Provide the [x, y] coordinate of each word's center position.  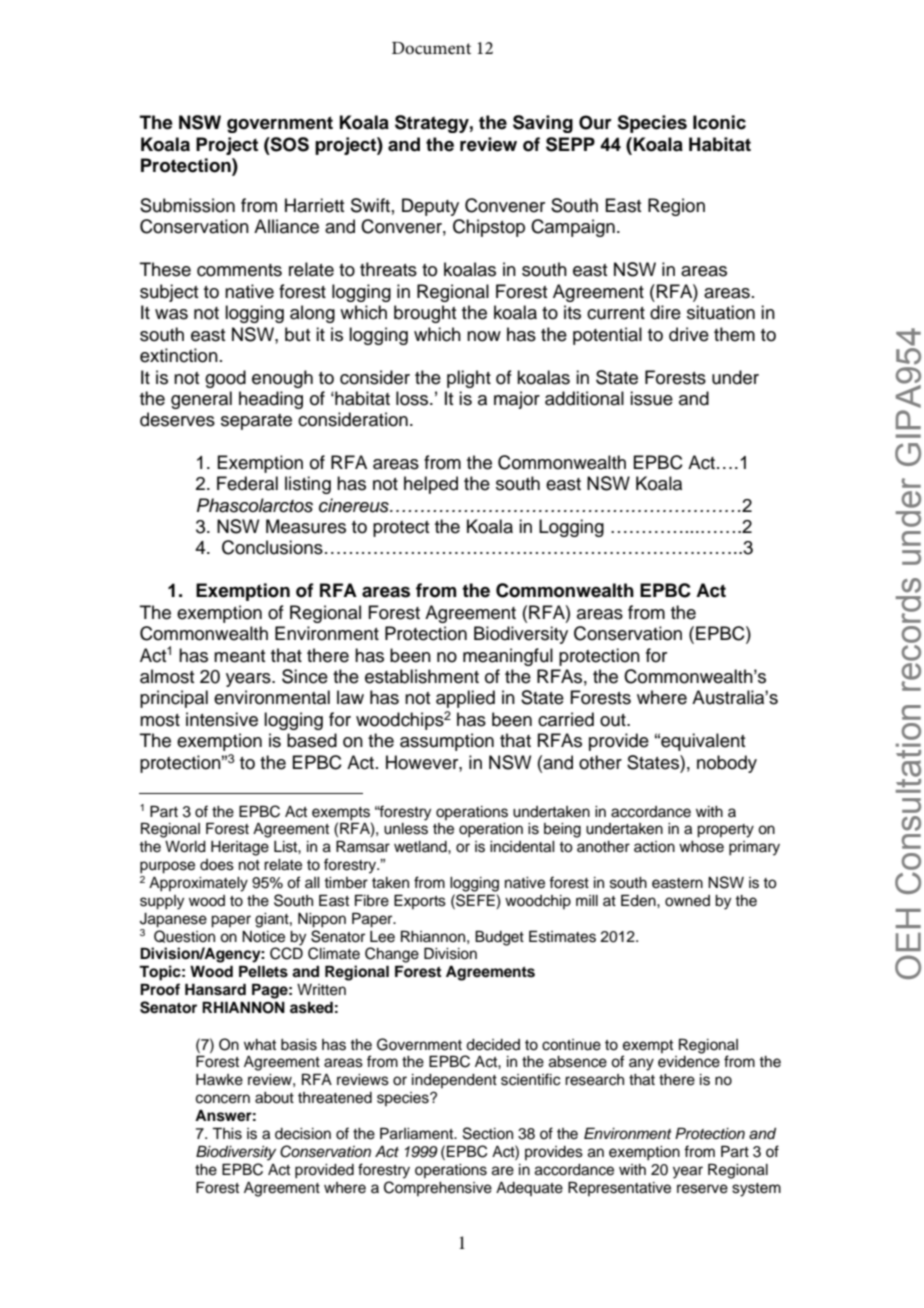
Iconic [719, 122]
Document [431, 48]
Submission [187, 205]
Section [488, 1133]
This [227, 1133]
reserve [702, 1189]
